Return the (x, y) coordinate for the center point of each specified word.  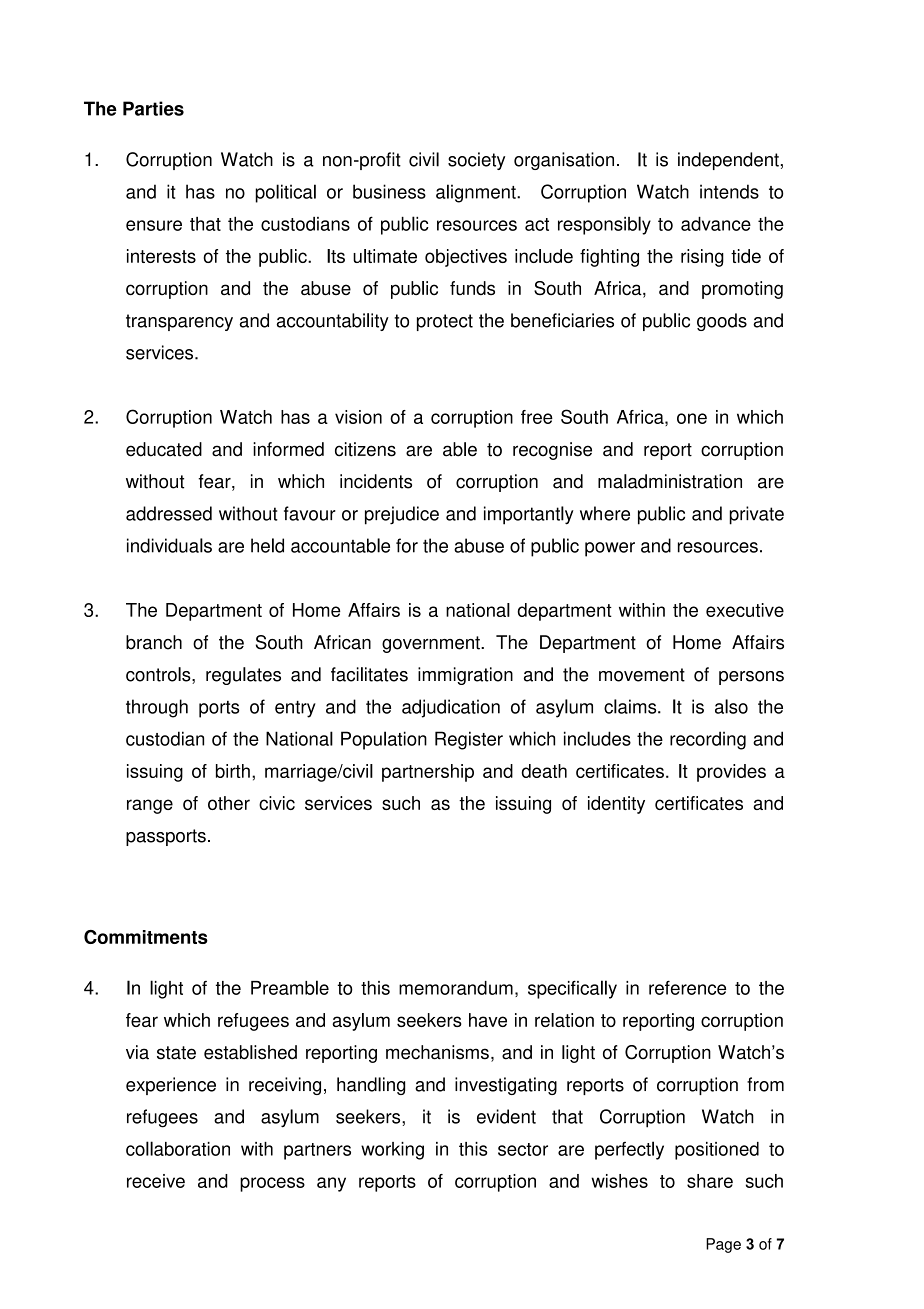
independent (728, 161)
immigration (465, 676)
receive (156, 1181)
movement (642, 675)
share (710, 1181)
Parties (153, 108)
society (476, 161)
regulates (243, 676)
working (392, 1151)
